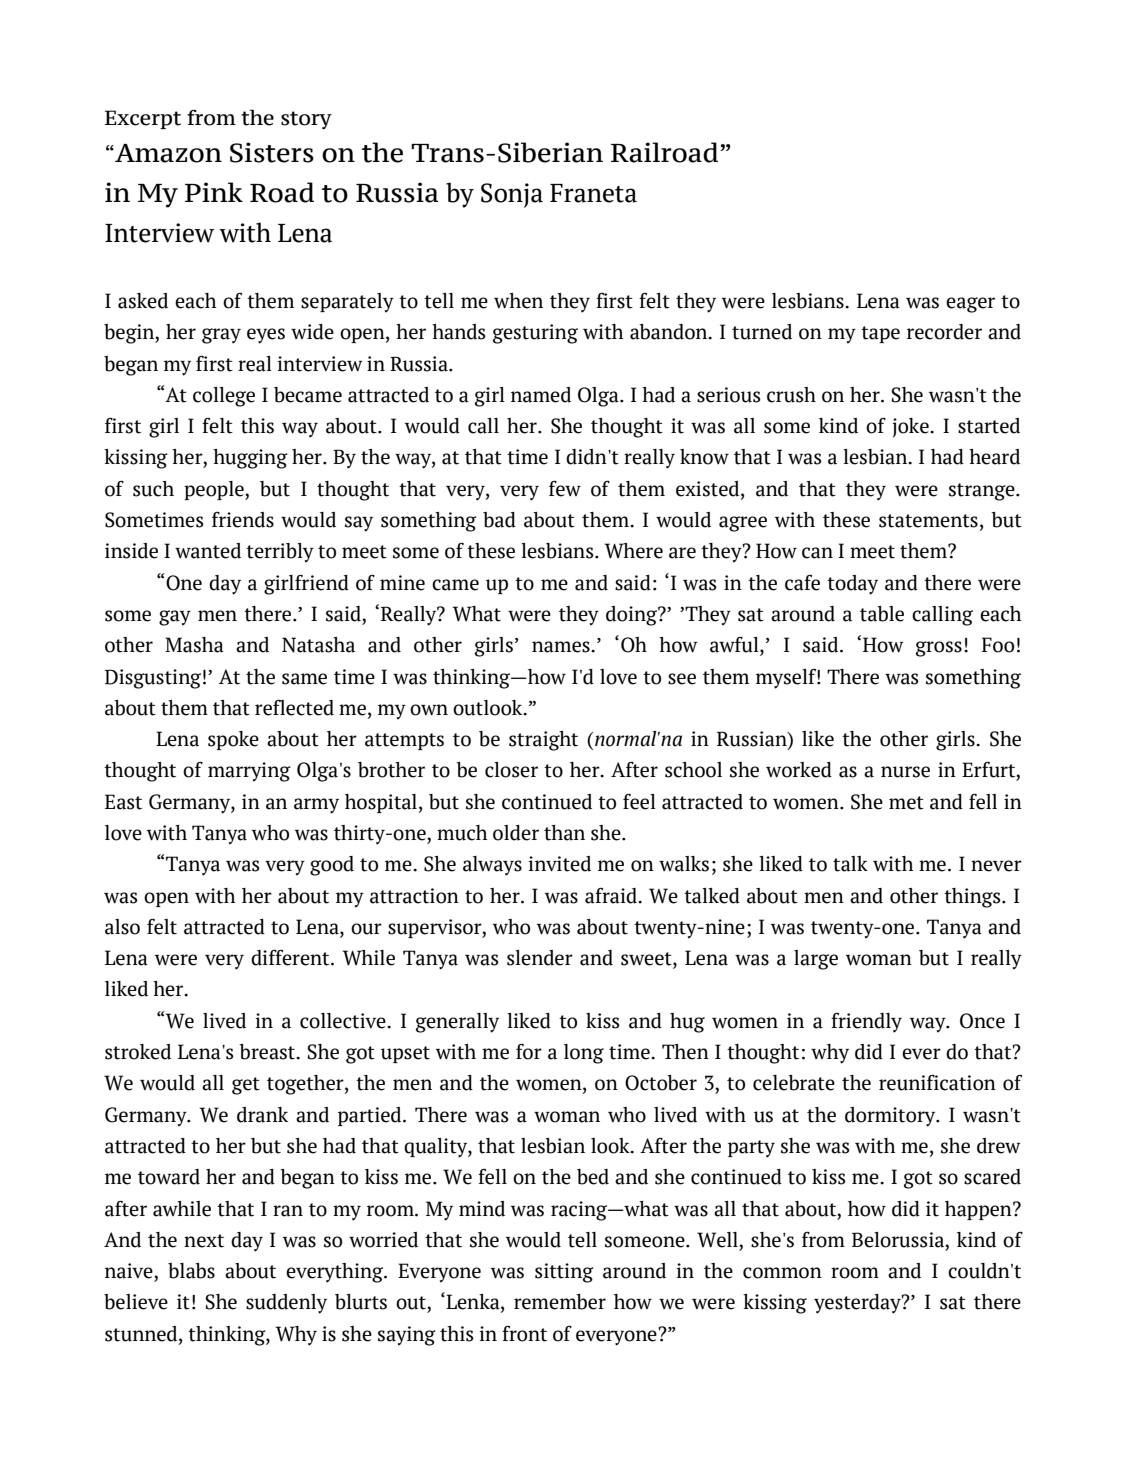 This document has height=1458, width=1127. Describe the element at coordinates (970, 305) in the document. I see `eager` at that location.
